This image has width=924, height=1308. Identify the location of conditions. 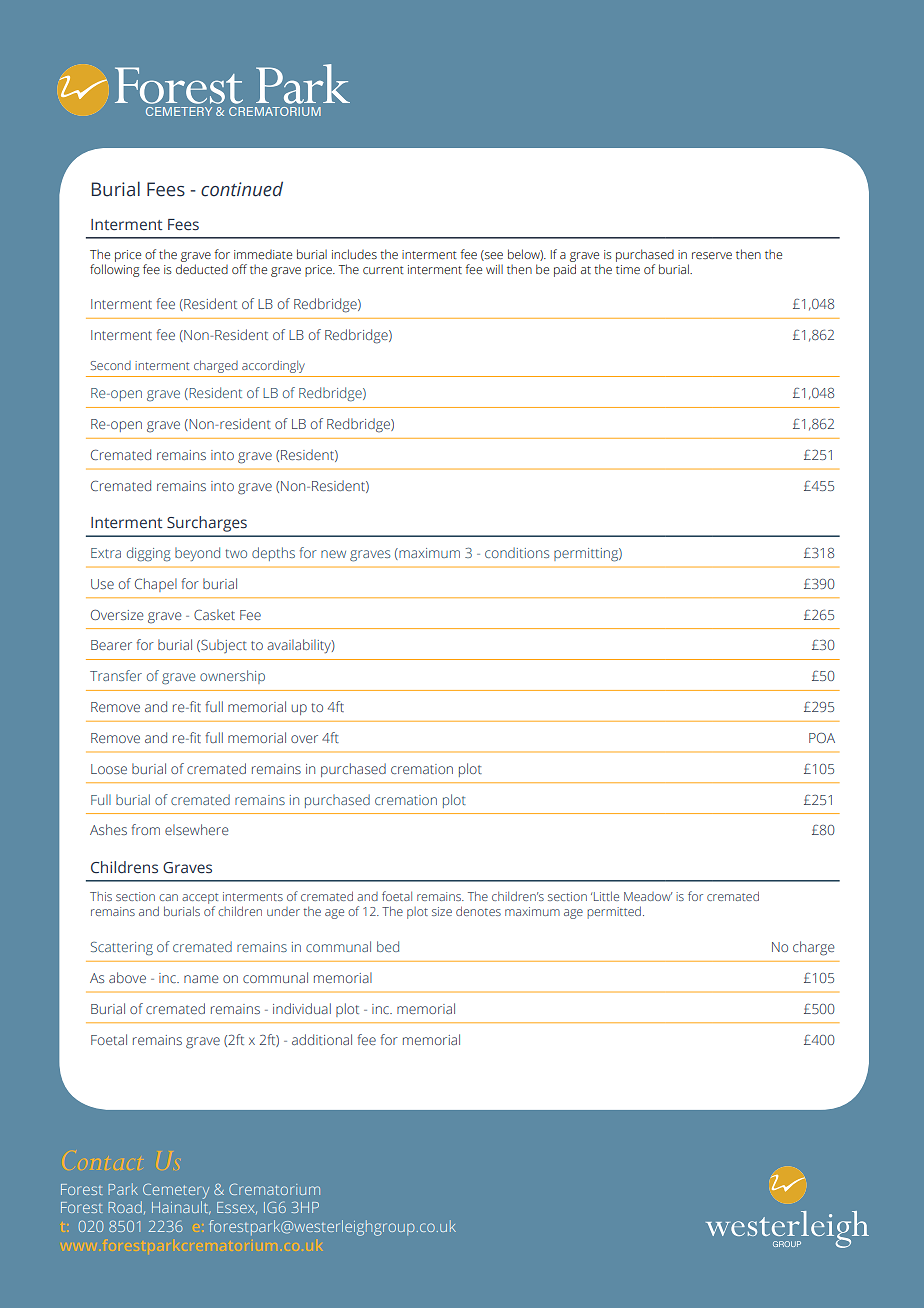
(517, 552).
